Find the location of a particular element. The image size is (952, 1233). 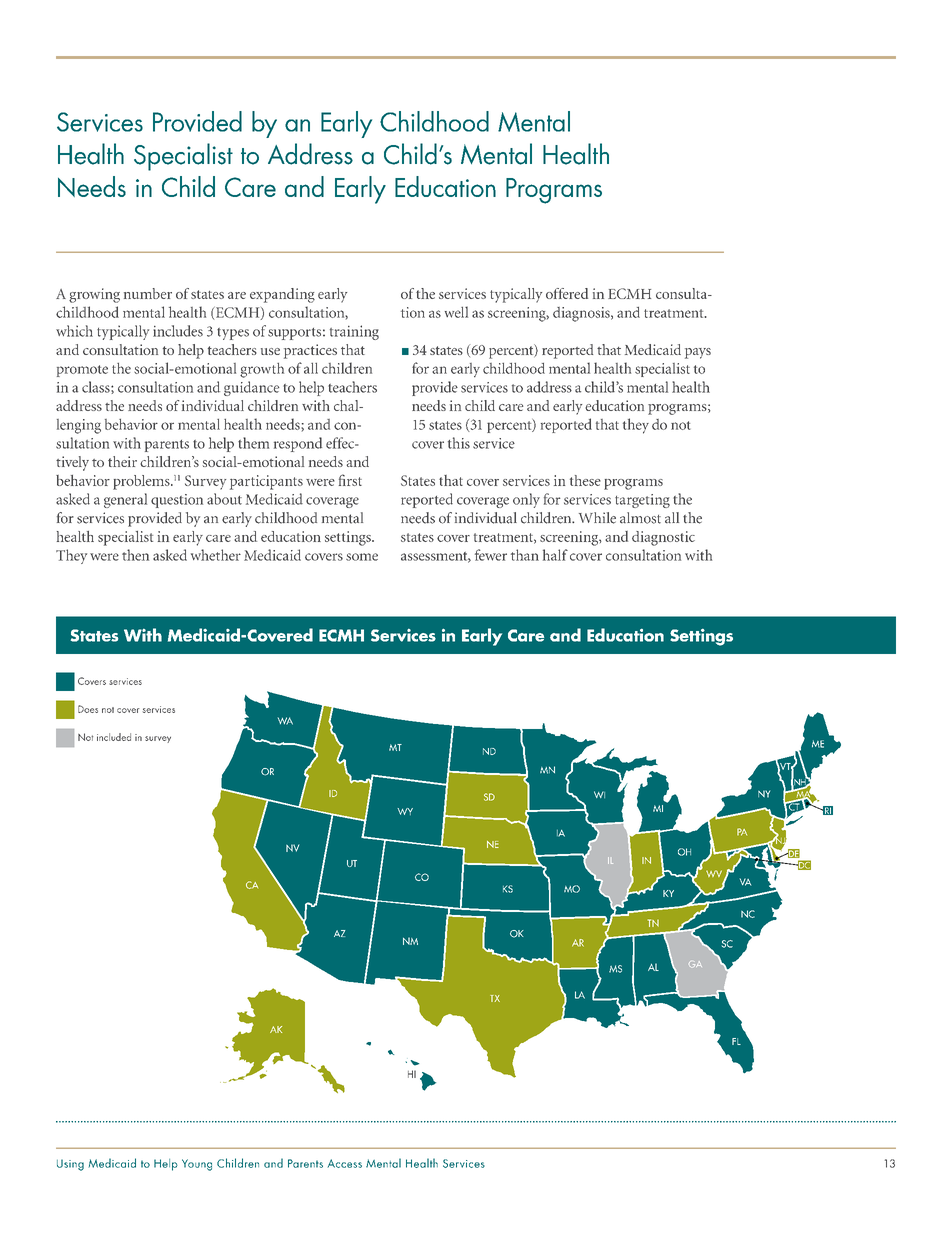

Using is located at coordinates (70, 1165).
